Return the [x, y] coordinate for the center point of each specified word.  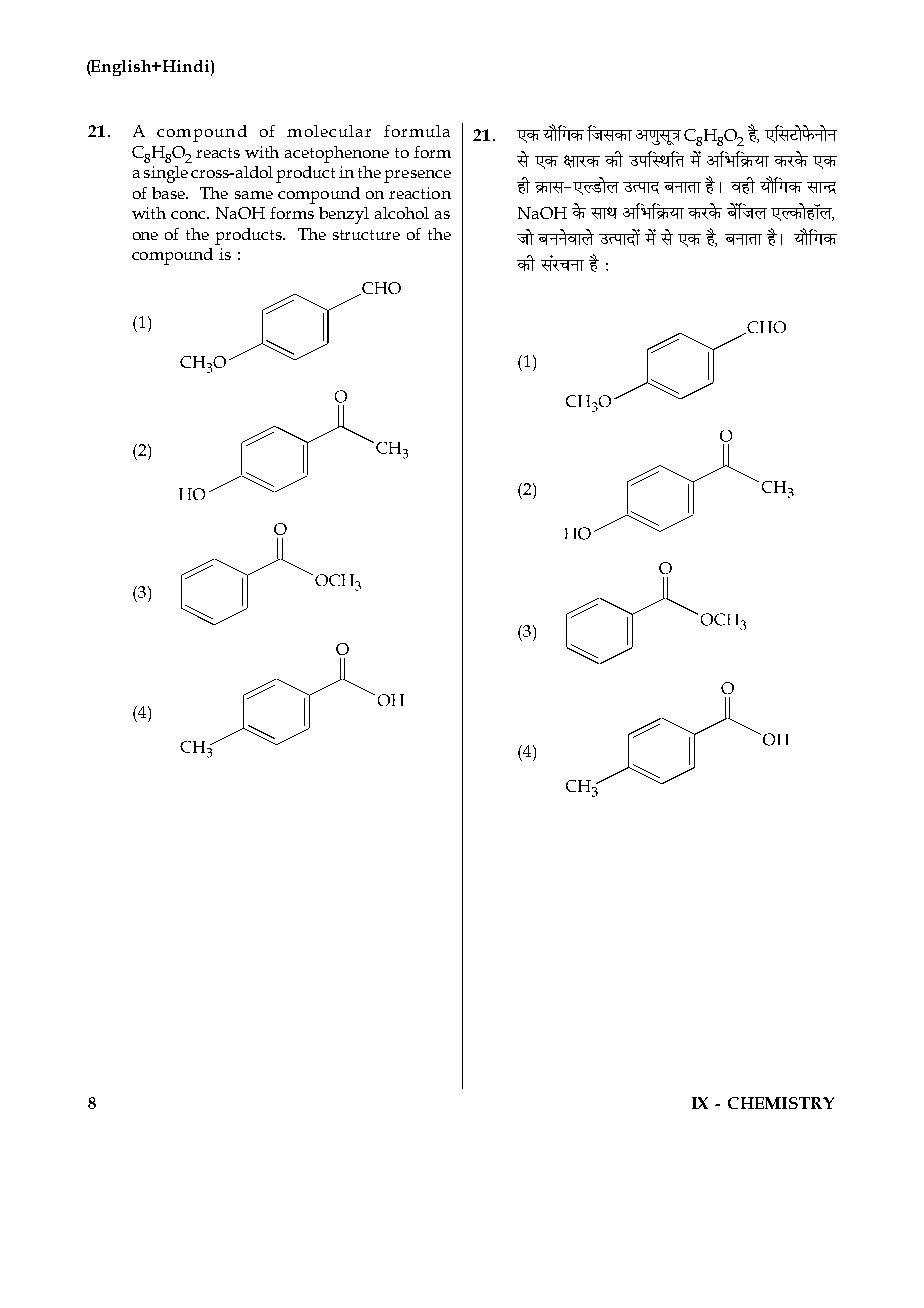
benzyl [344, 215]
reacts [218, 153]
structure [366, 235]
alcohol [402, 213]
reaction [420, 193]
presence [417, 176]
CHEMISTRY [781, 1103]
